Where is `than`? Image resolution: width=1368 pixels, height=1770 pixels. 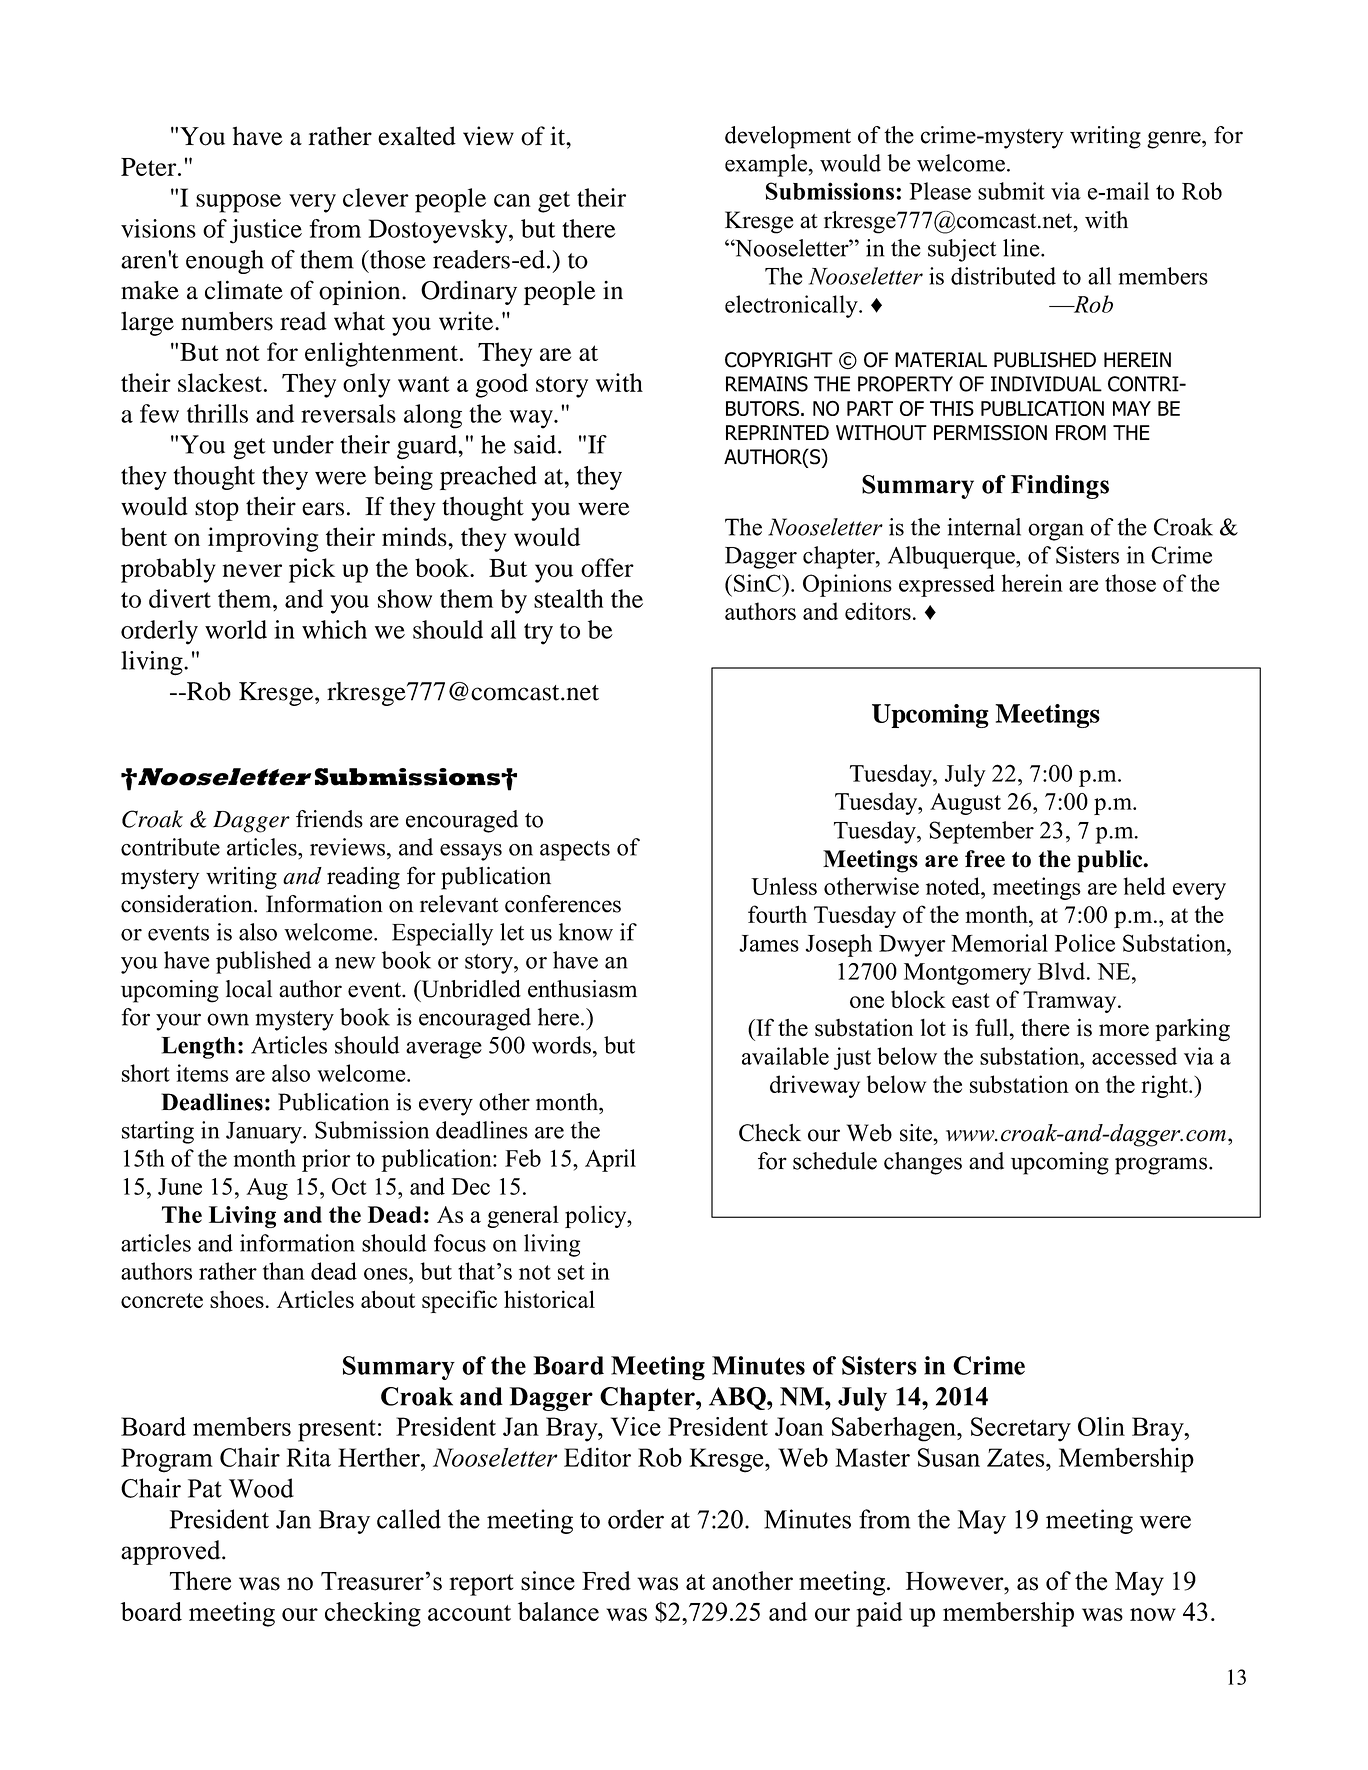
than is located at coordinates (284, 1271).
